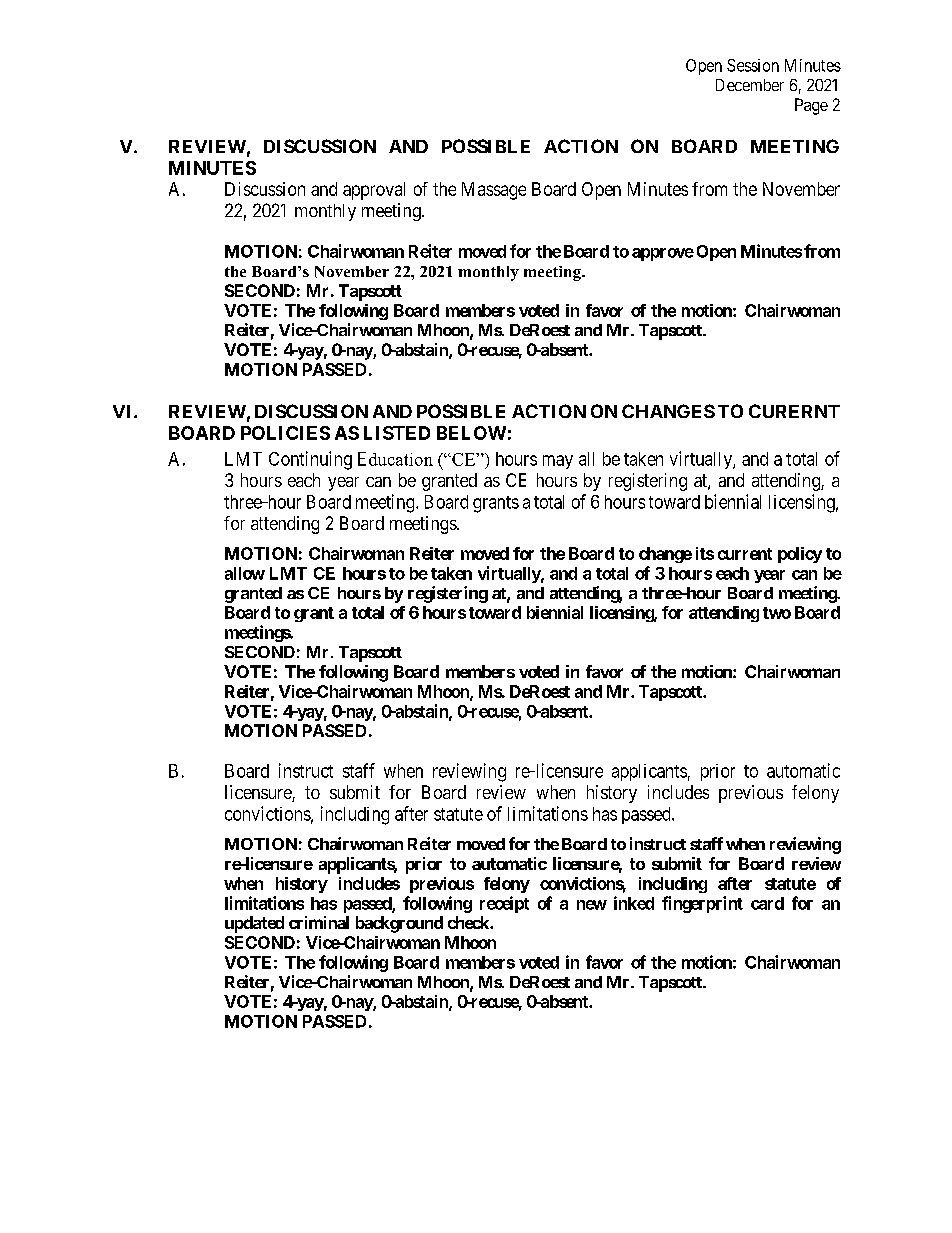 The width and height of the image is (952, 1233). I want to click on December, so click(750, 85).
